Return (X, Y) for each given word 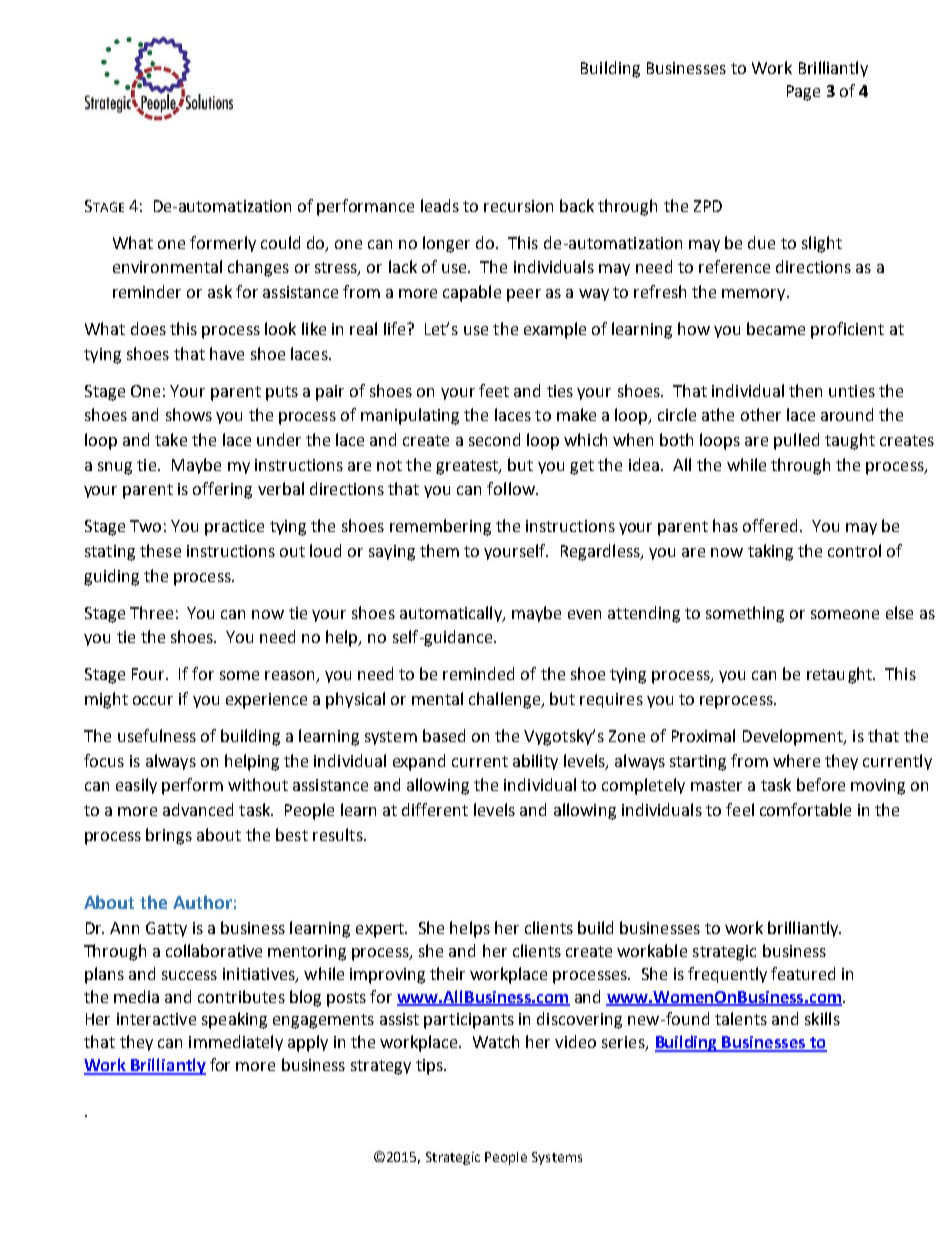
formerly (223, 244)
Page (803, 93)
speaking (234, 1020)
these (160, 550)
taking (770, 552)
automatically (452, 614)
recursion (518, 206)
